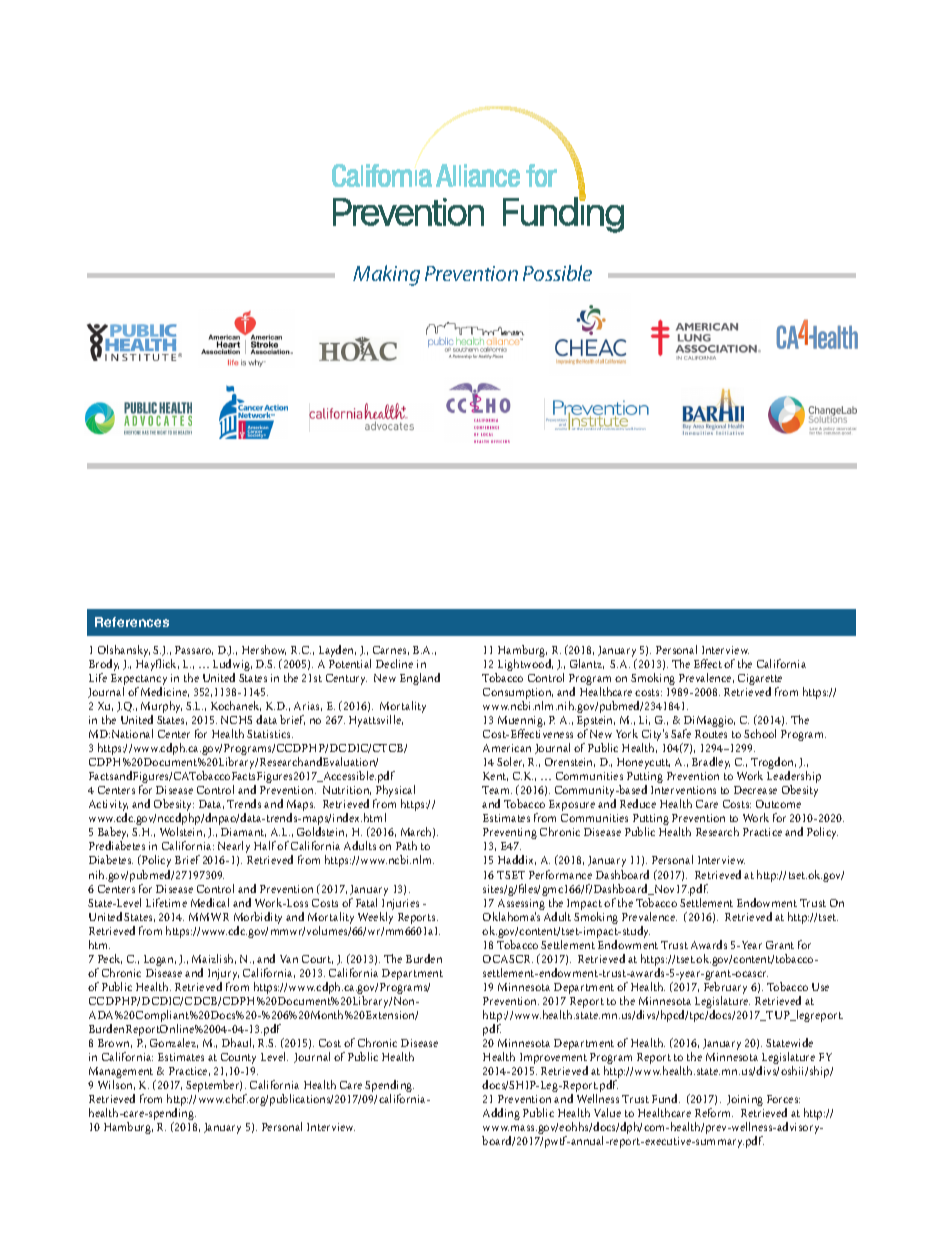 This screenshot has height=1233, width=952. I want to click on Cigarette, so click(760, 681).
